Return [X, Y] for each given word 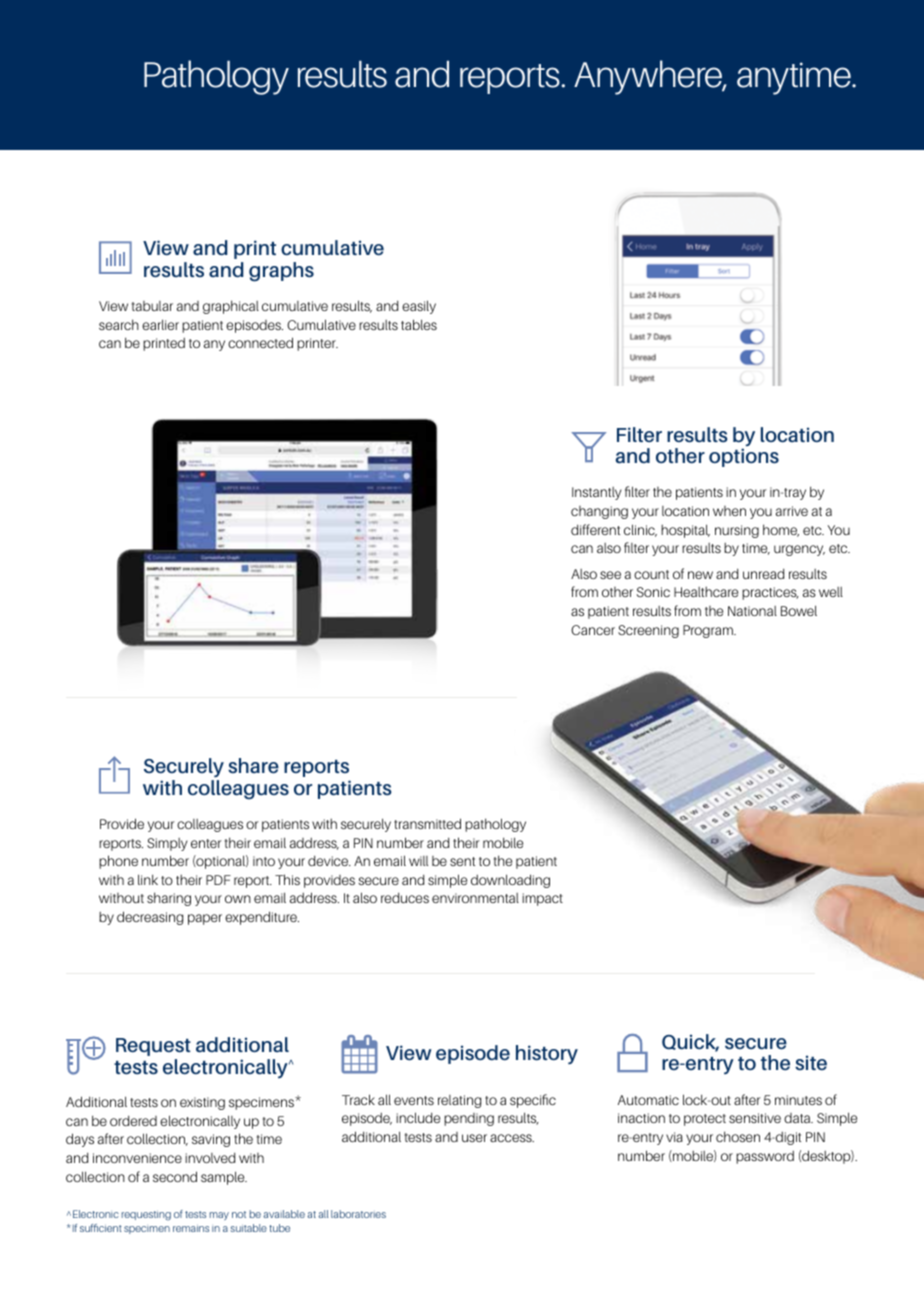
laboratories [358, 1214]
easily [419, 307]
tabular [152, 306]
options [744, 457]
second [175, 1176]
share [253, 766]
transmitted [427, 823]
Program [709, 631]
